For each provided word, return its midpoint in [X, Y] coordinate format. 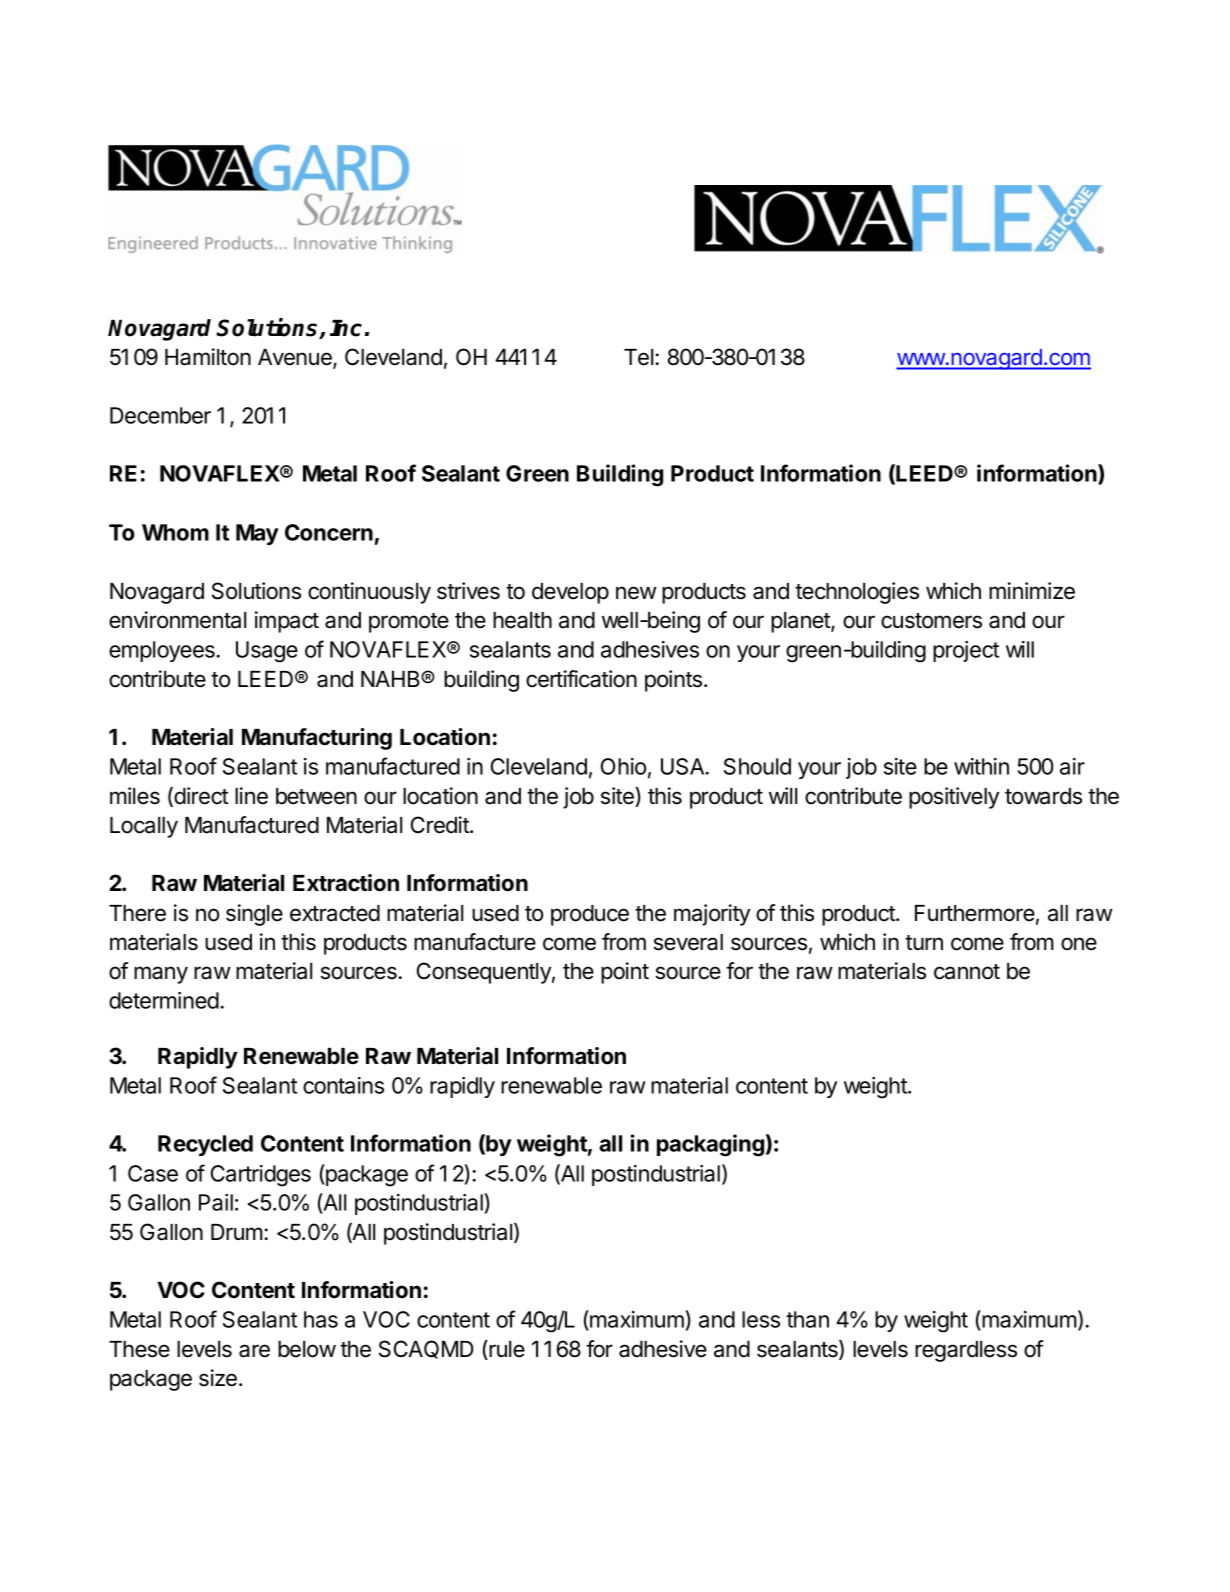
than [807, 1319]
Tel [640, 357]
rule [506, 1350]
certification [581, 679]
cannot [967, 972]
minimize [1032, 591]
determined [164, 1000]
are [254, 1351]
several [688, 942]
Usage [267, 652]
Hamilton [208, 357]
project [966, 651]
